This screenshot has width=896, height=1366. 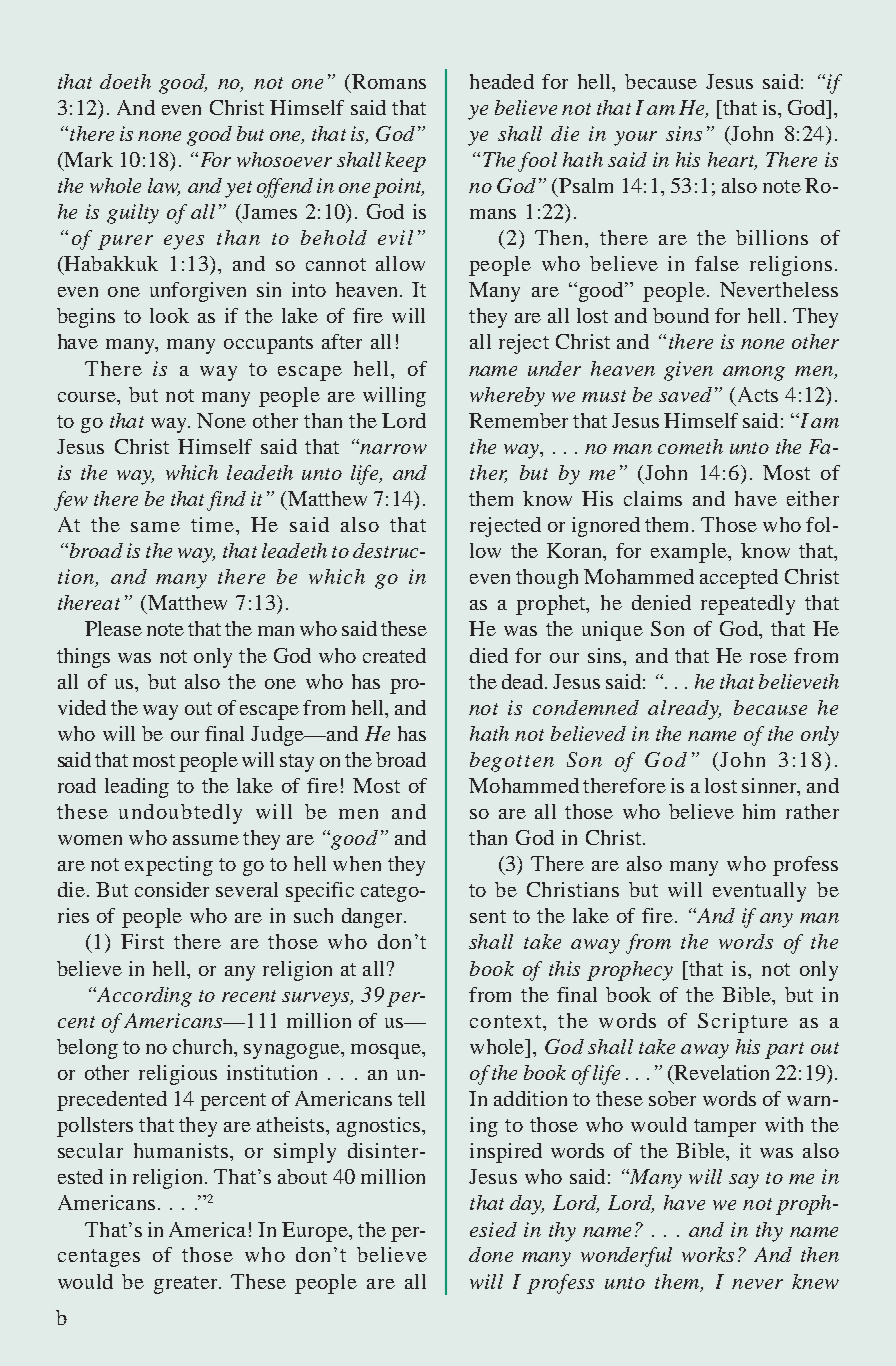 I want to click on greater, so click(x=187, y=1285).
